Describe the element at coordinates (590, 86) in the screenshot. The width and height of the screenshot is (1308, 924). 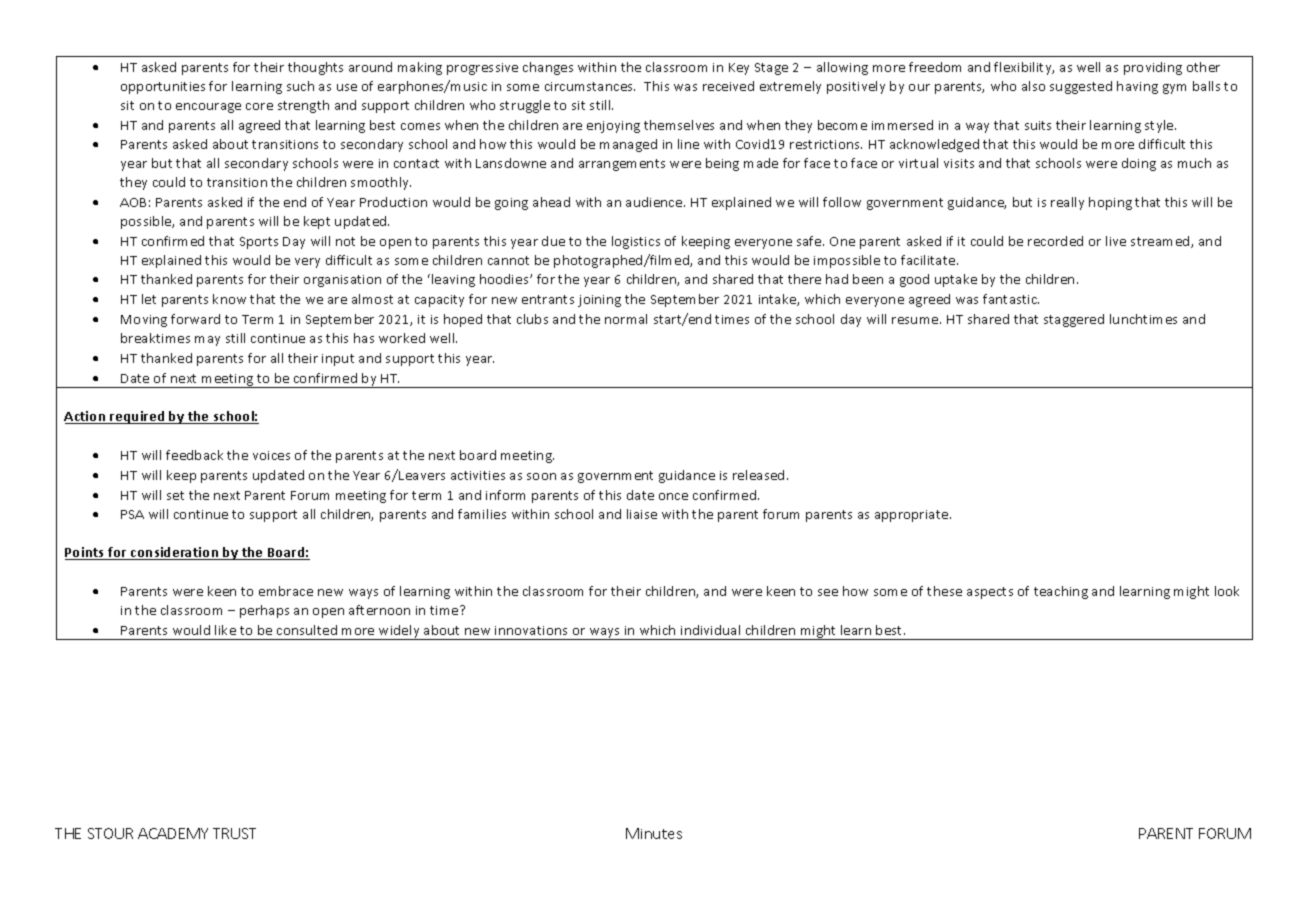
I see `circumstances` at that location.
